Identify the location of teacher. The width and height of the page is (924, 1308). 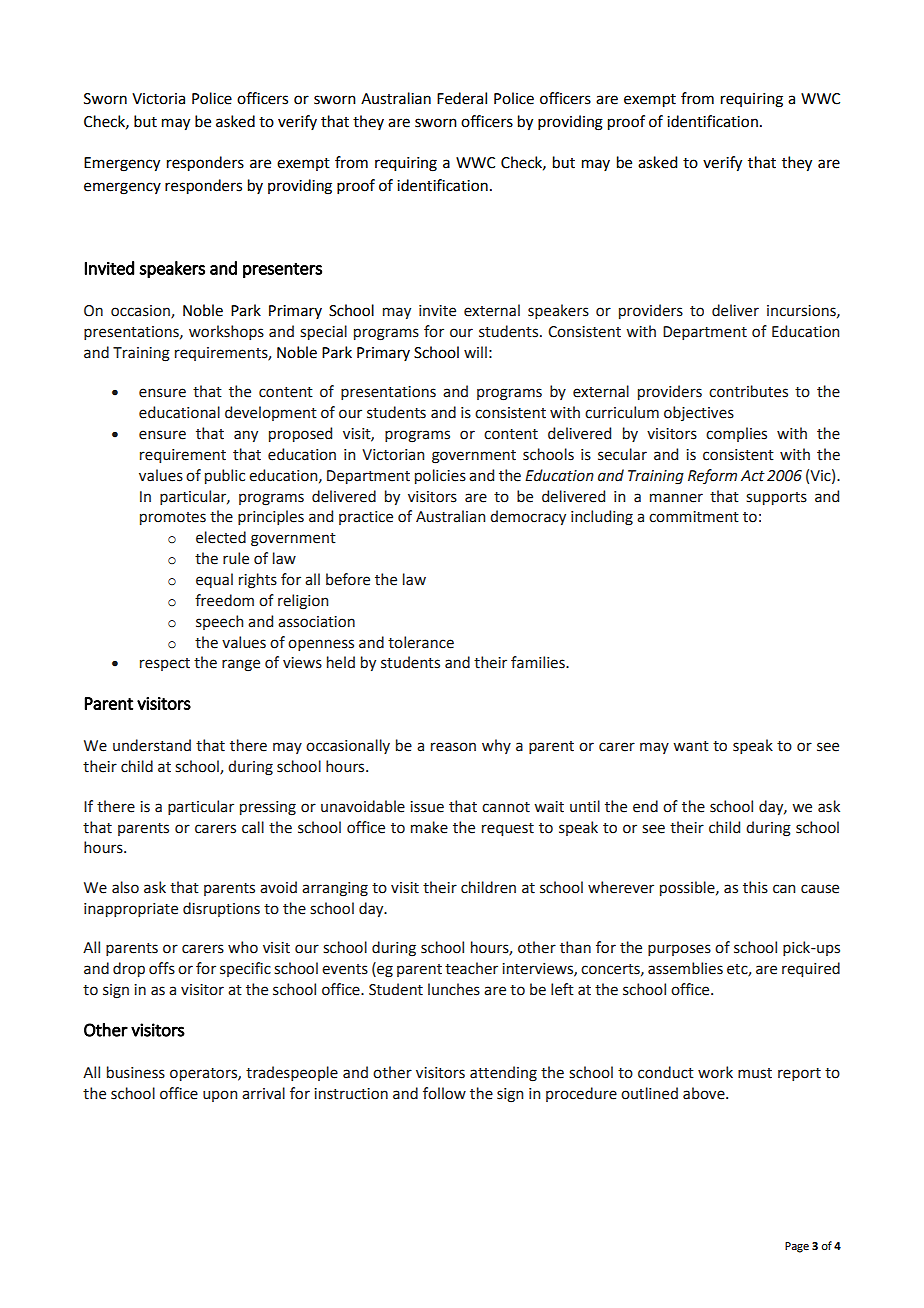
(471, 968).
